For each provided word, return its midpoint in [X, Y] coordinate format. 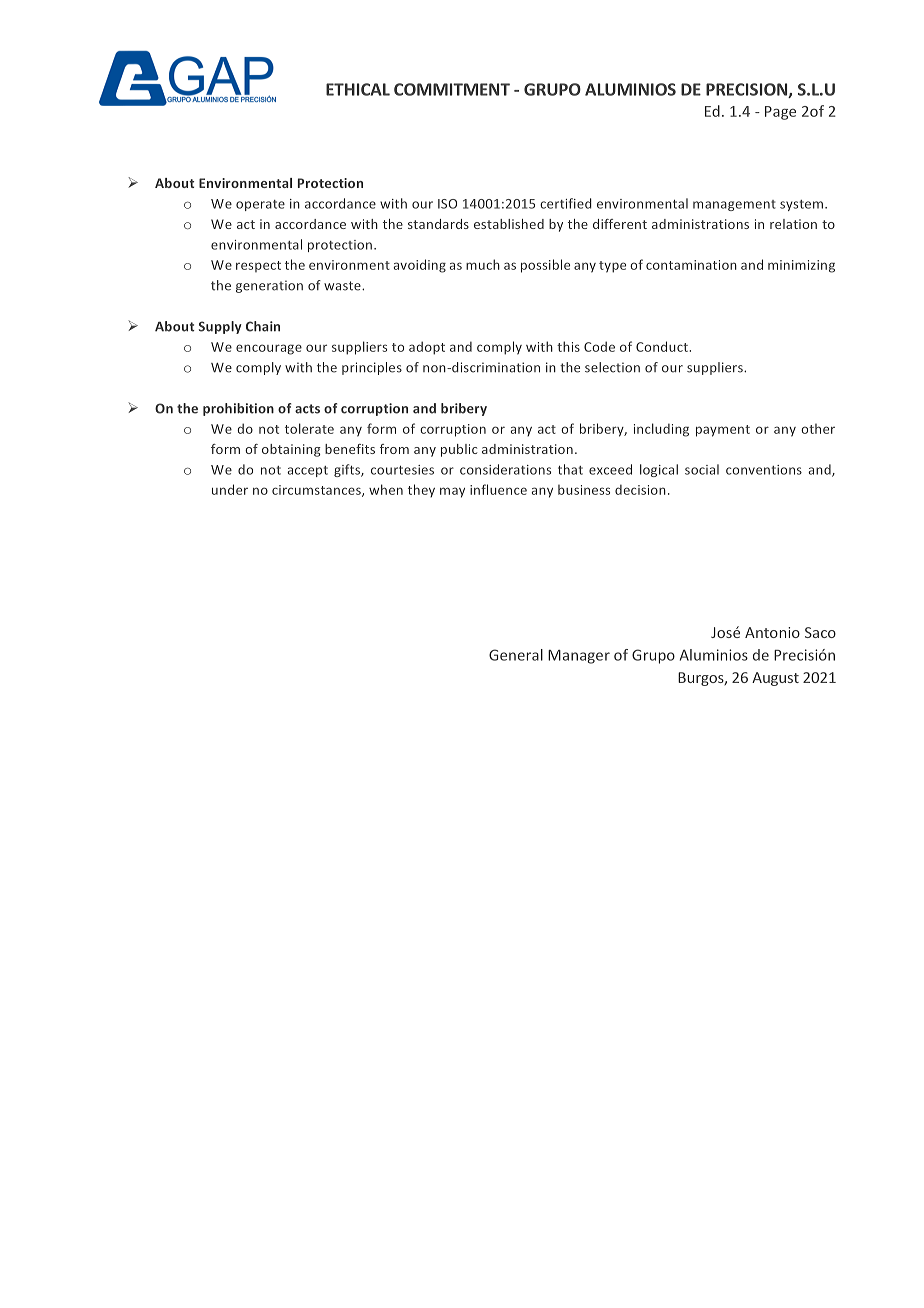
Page [780, 113]
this [568, 346]
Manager [579, 657]
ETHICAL [358, 89]
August [775, 679]
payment [723, 431]
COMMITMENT [452, 89]
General [516, 655]
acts [307, 409]
